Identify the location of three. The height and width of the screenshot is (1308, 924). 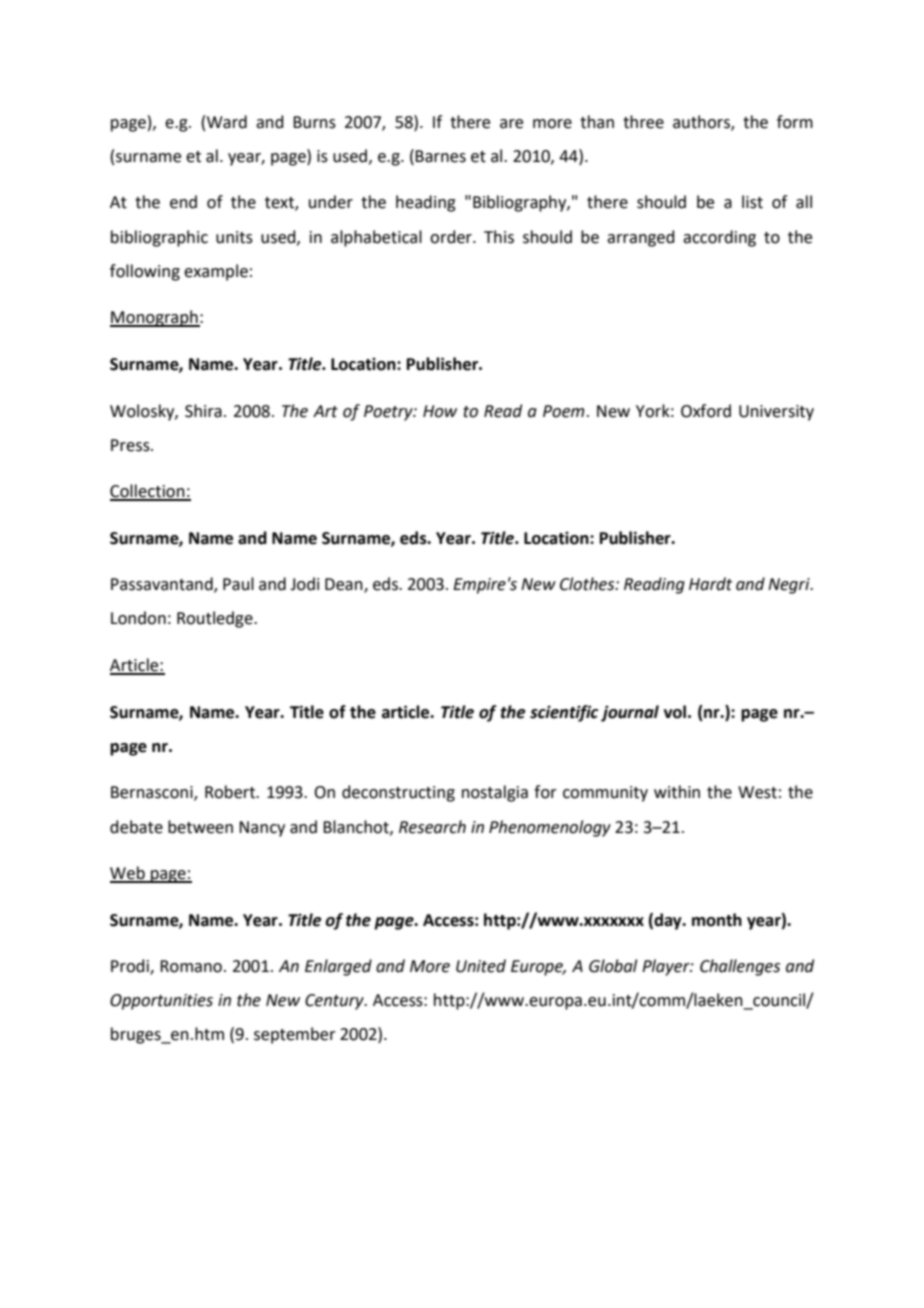
(643, 122).
